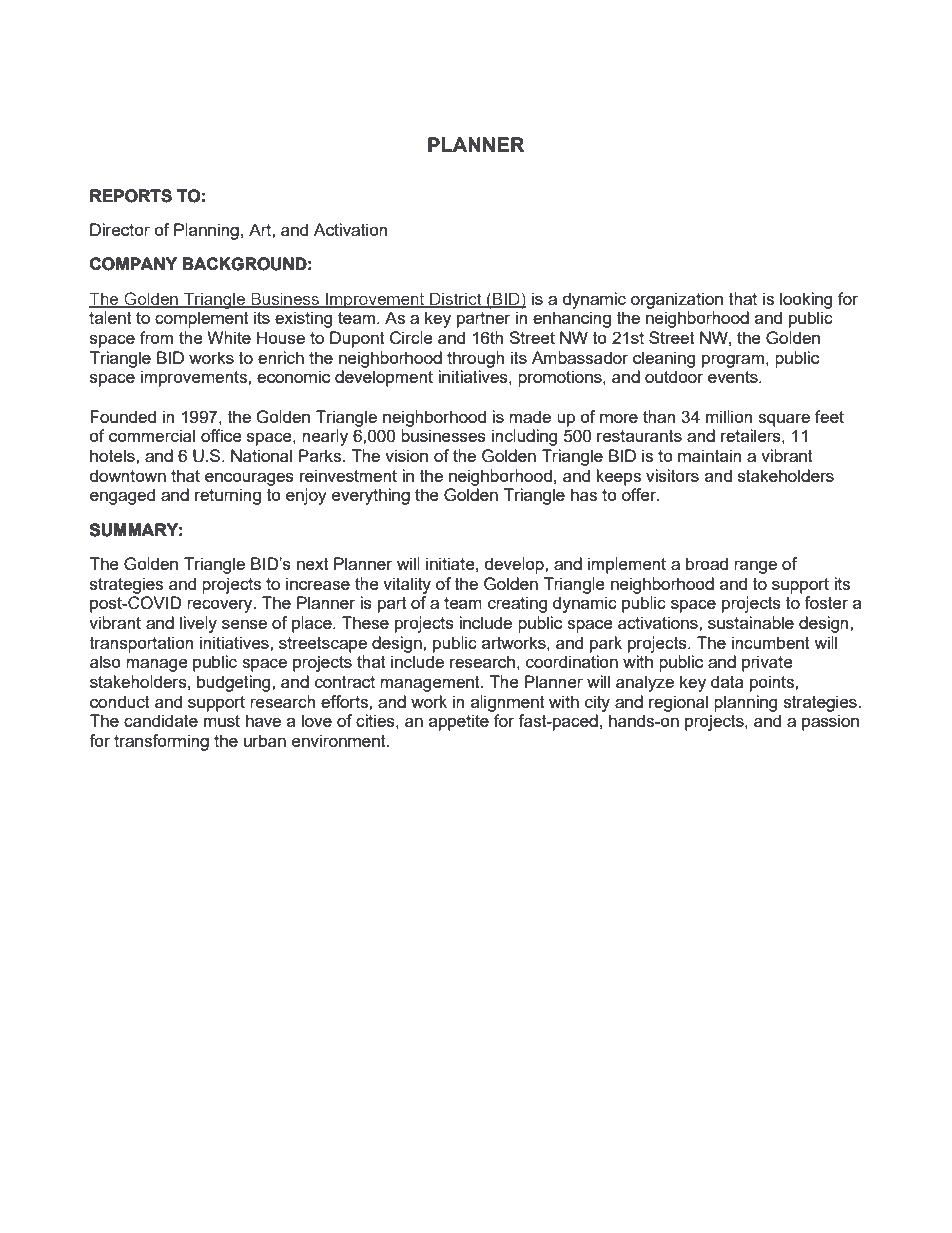 This screenshot has height=1233, width=952. I want to click on encourages, so click(249, 479).
